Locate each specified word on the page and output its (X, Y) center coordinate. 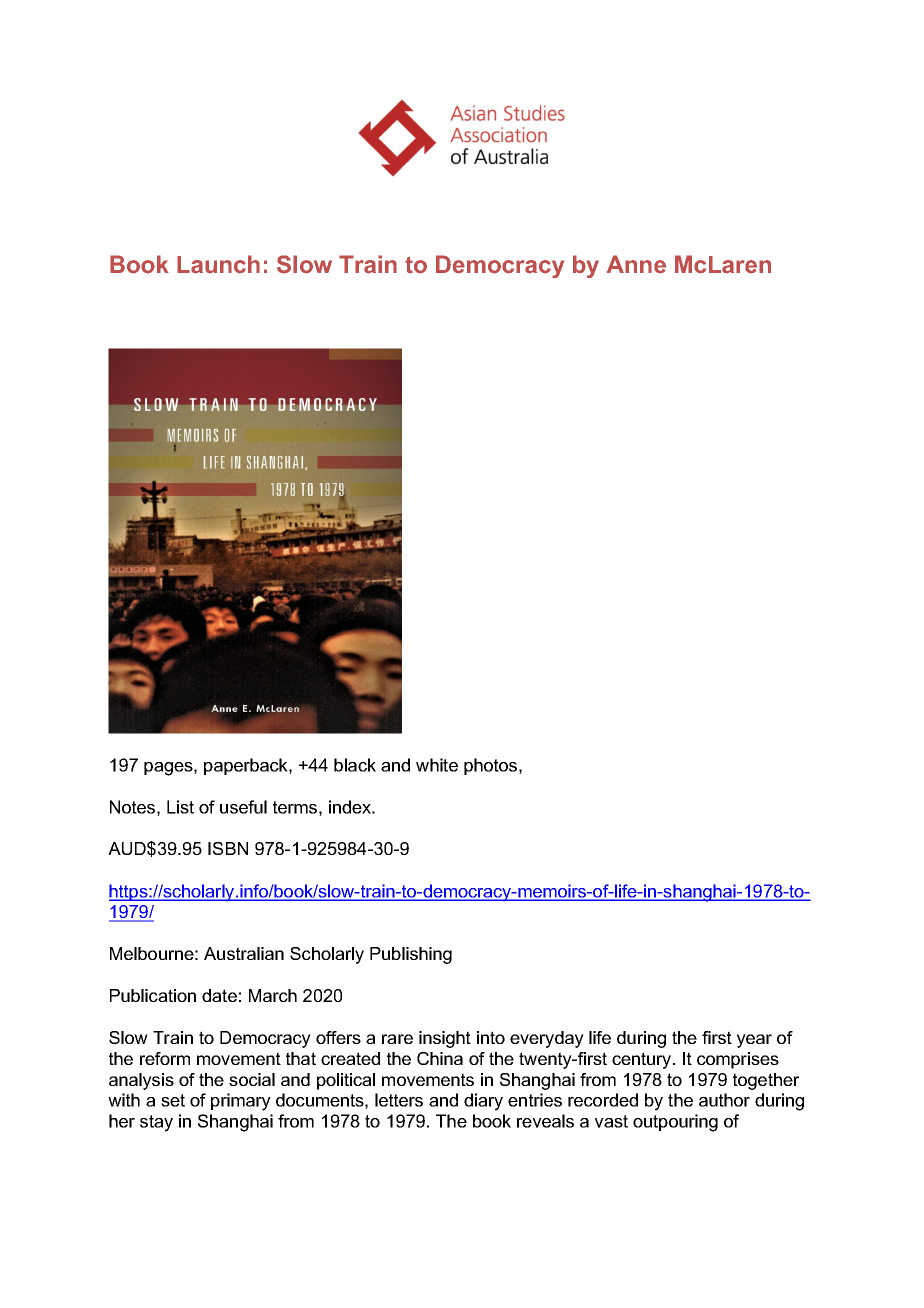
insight (445, 1039)
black (355, 765)
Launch (218, 264)
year (754, 1041)
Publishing (411, 955)
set (173, 1100)
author (724, 1100)
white (437, 765)
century (643, 1060)
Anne (636, 264)
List (180, 807)
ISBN (228, 848)
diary (483, 1102)
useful (243, 807)
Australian (244, 953)
